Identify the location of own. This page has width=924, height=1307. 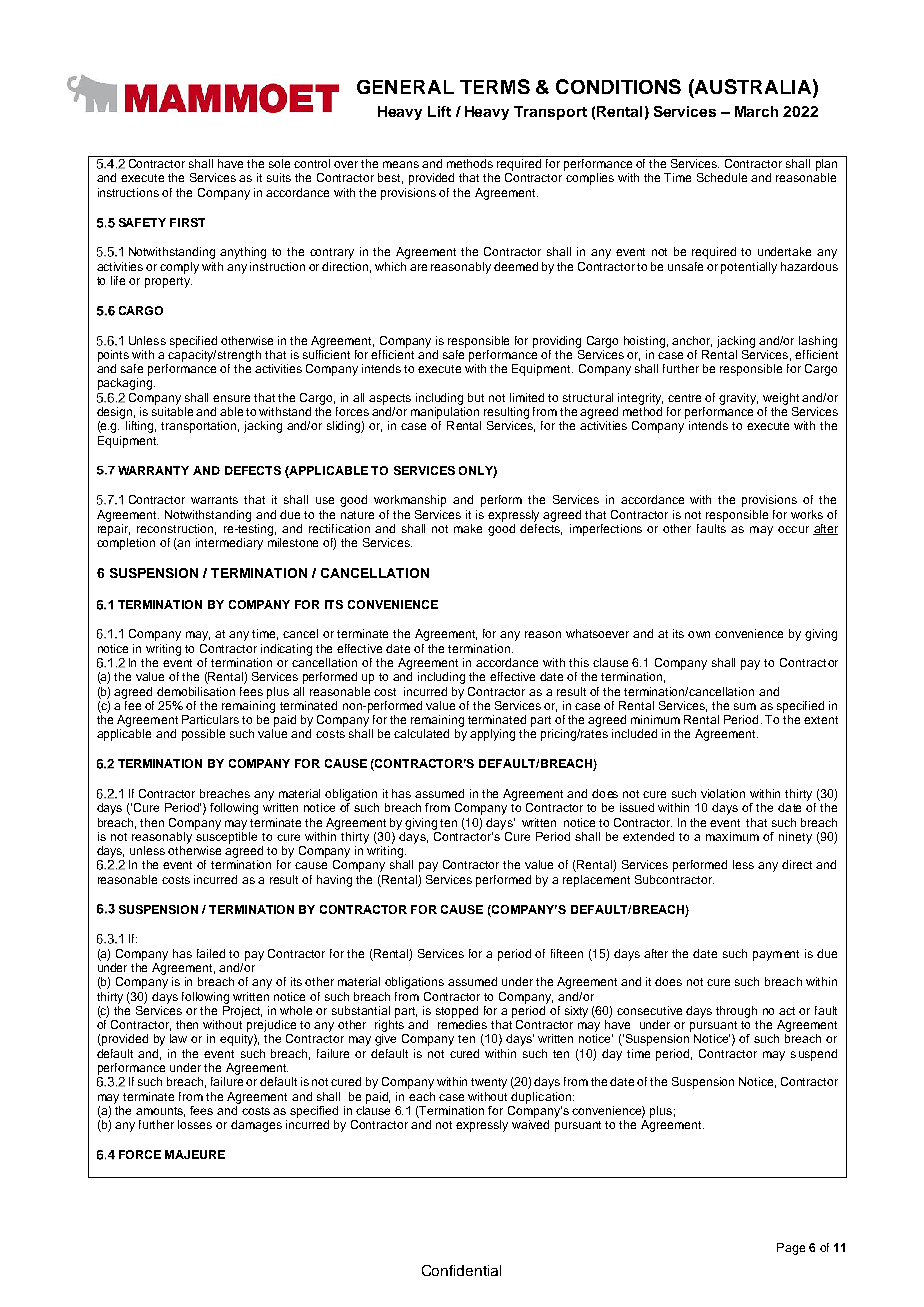
(699, 634).
